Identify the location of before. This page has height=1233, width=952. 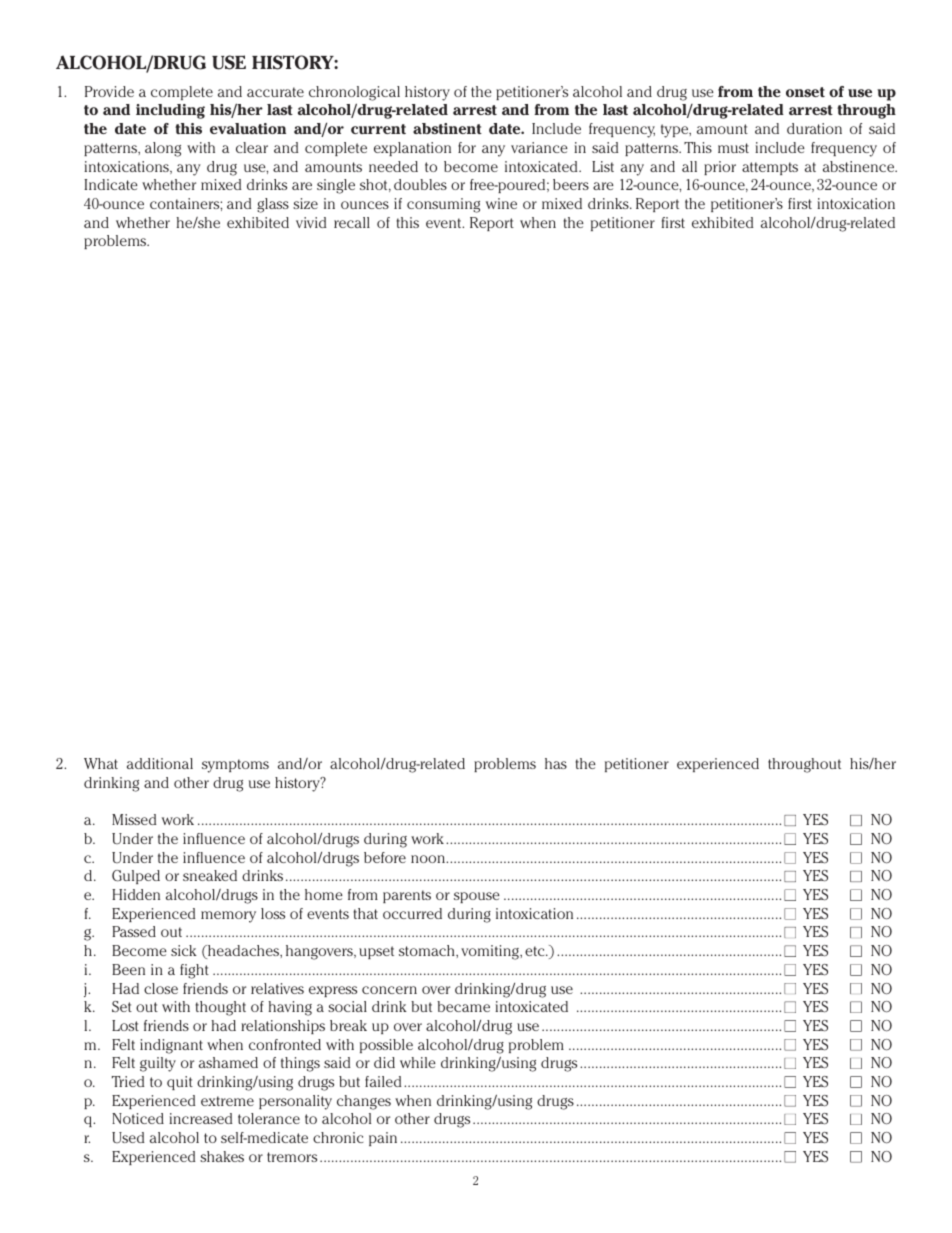
(385, 857).
